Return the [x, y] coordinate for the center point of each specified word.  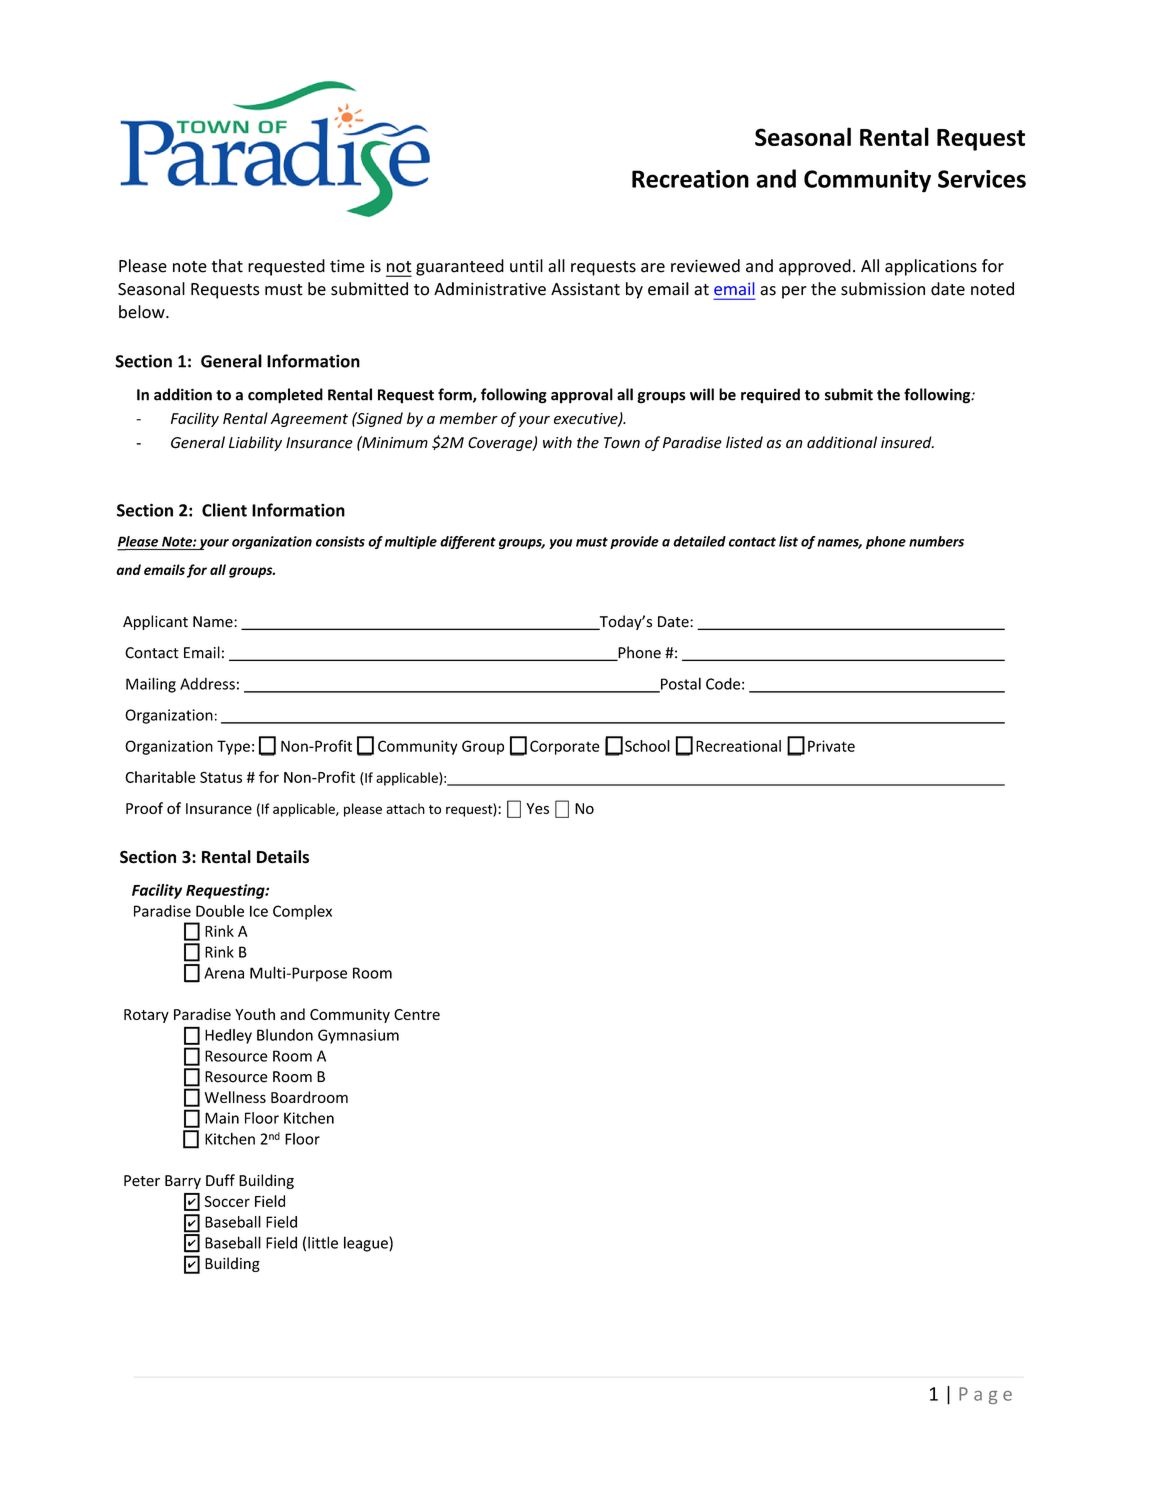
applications [931, 267]
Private [831, 746]
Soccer [227, 1201]
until [526, 266]
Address [207, 684]
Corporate [564, 747]
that [227, 266]
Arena [224, 973]
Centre [417, 1014]
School [647, 746]
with [557, 442]
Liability [255, 443]
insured [907, 442]
